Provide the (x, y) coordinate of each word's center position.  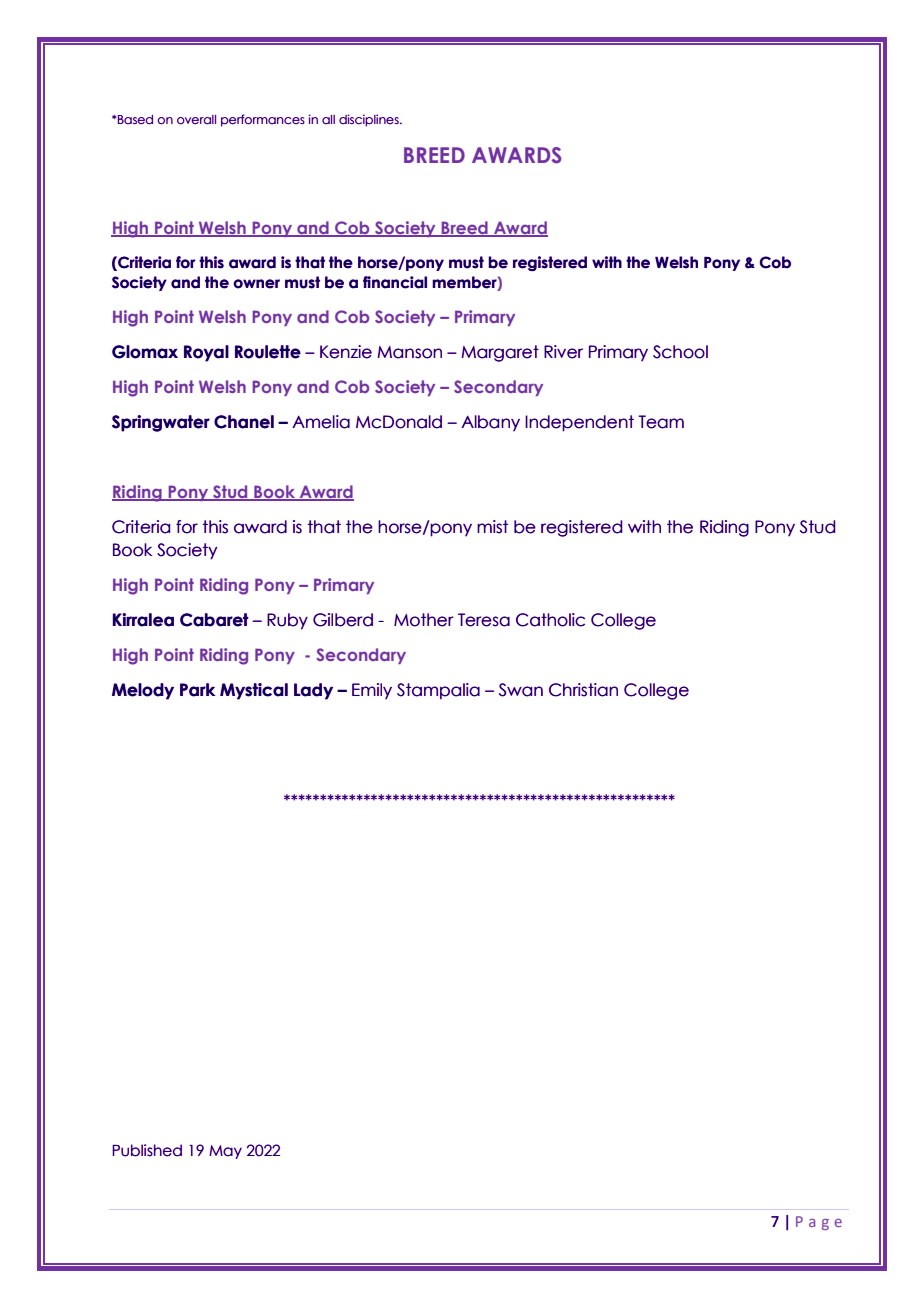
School (680, 352)
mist (492, 527)
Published (147, 1150)
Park (197, 690)
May (225, 1152)
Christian (583, 690)
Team (661, 422)
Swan (521, 690)
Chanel (244, 422)
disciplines (370, 120)
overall (196, 120)
